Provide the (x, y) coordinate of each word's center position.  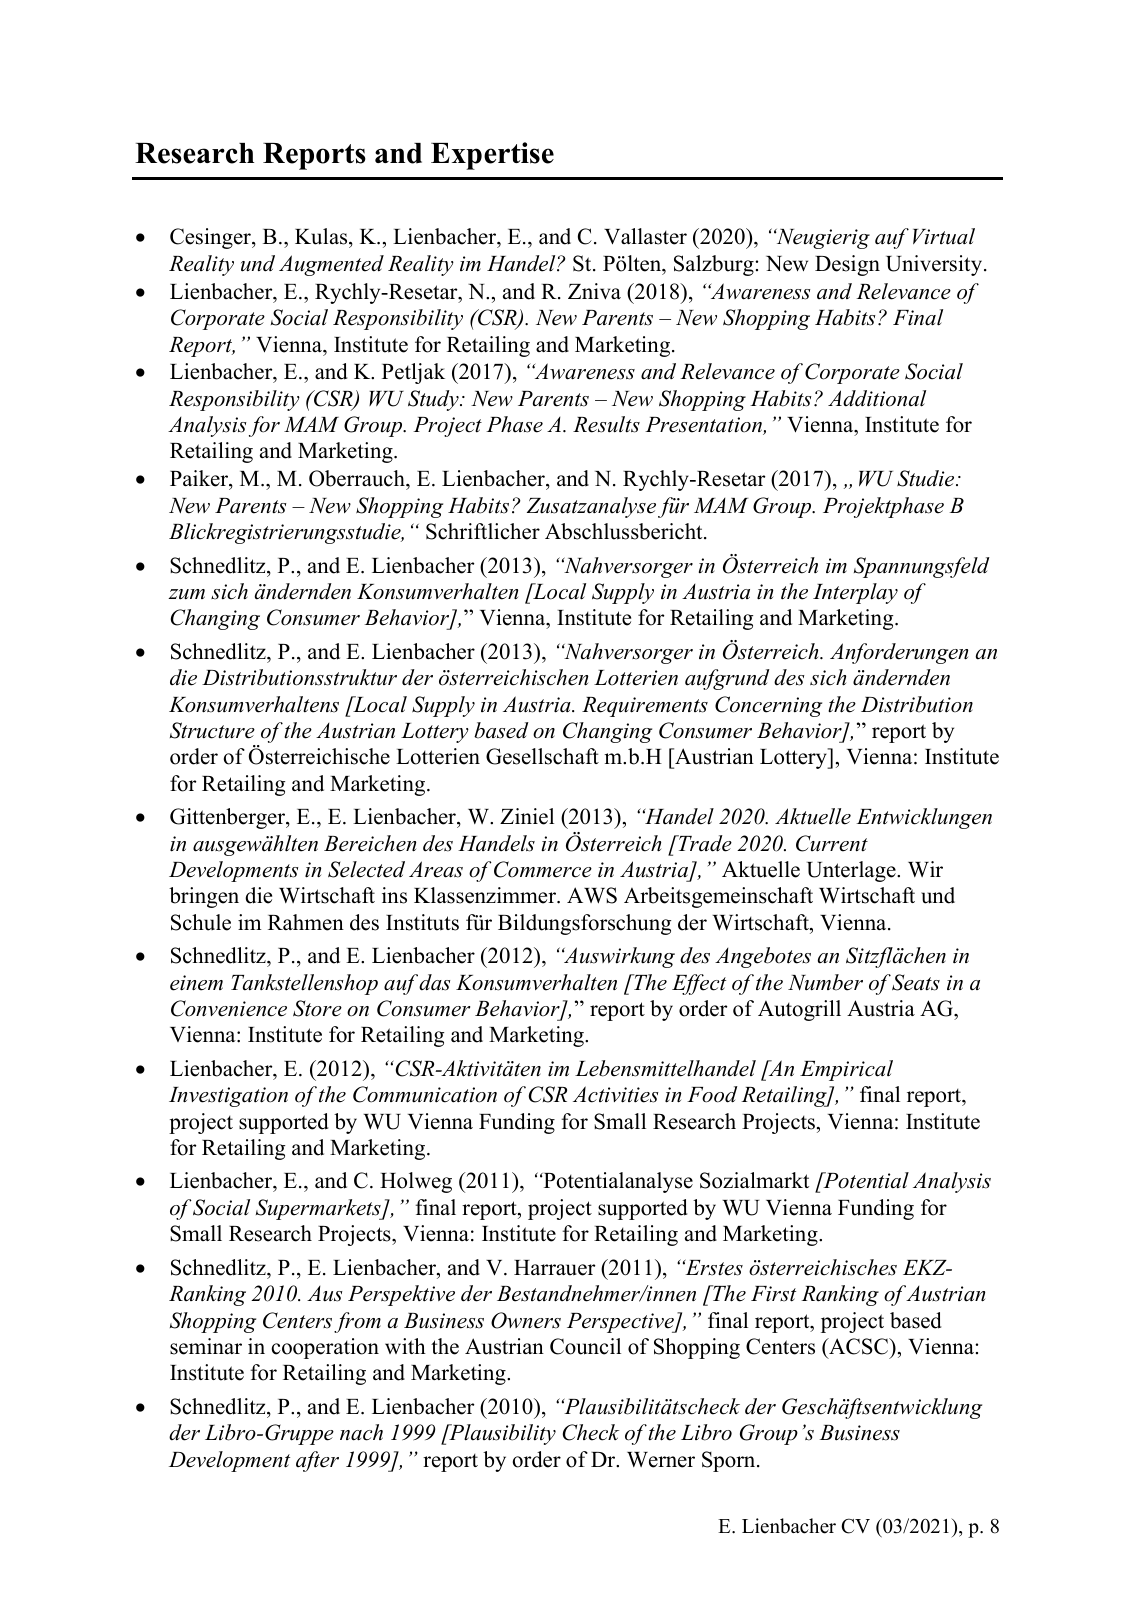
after (317, 1461)
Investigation (228, 1097)
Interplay (855, 593)
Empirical (846, 1070)
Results (606, 424)
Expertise (492, 156)
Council (585, 1346)
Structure (212, 730)
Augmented (331, 265)
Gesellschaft (542, 756)
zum (186, 594)
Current (832, 843)
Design (847, 265)
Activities (615, 1094)
